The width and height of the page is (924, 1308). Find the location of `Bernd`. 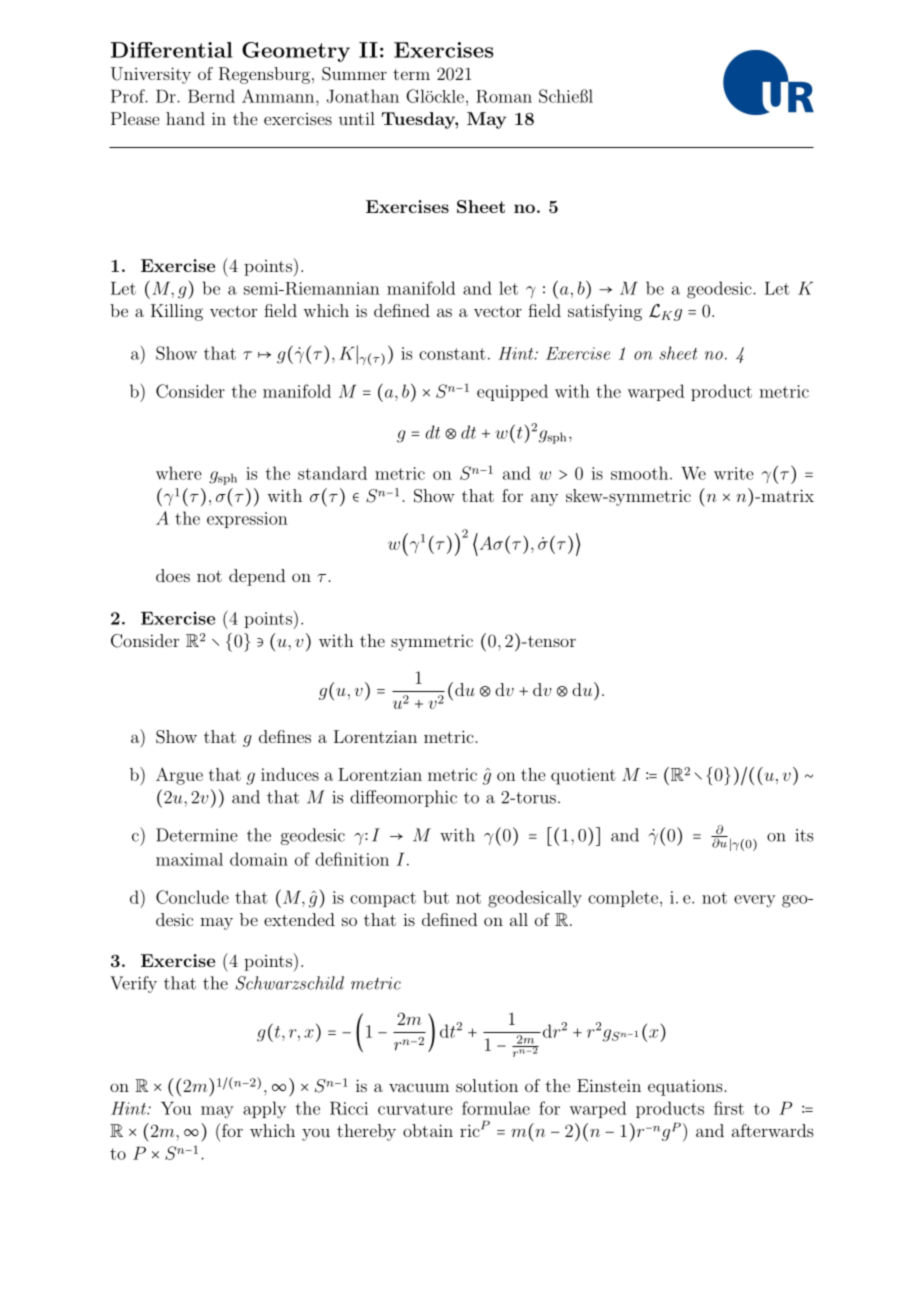

Bernd is located at coordinates (211, 96).
